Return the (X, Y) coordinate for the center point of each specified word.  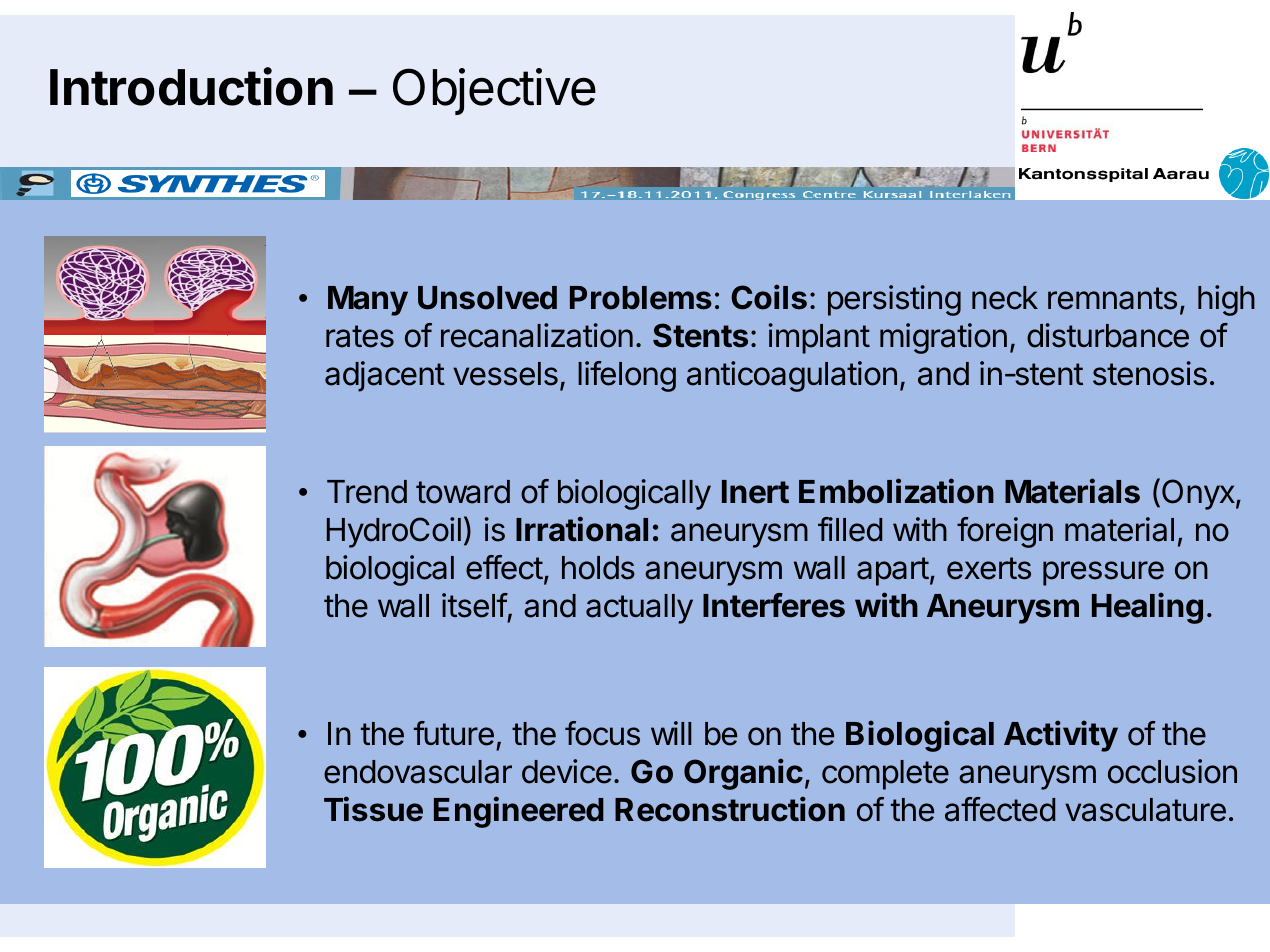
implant (819, 338)
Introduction (191, 86)
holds (598, 568)
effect (504, 567)
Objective (494, 91)
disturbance (1108, 335)
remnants (1112, 298)
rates (360, 336)
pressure (1103, 573)
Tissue (373, 809)
